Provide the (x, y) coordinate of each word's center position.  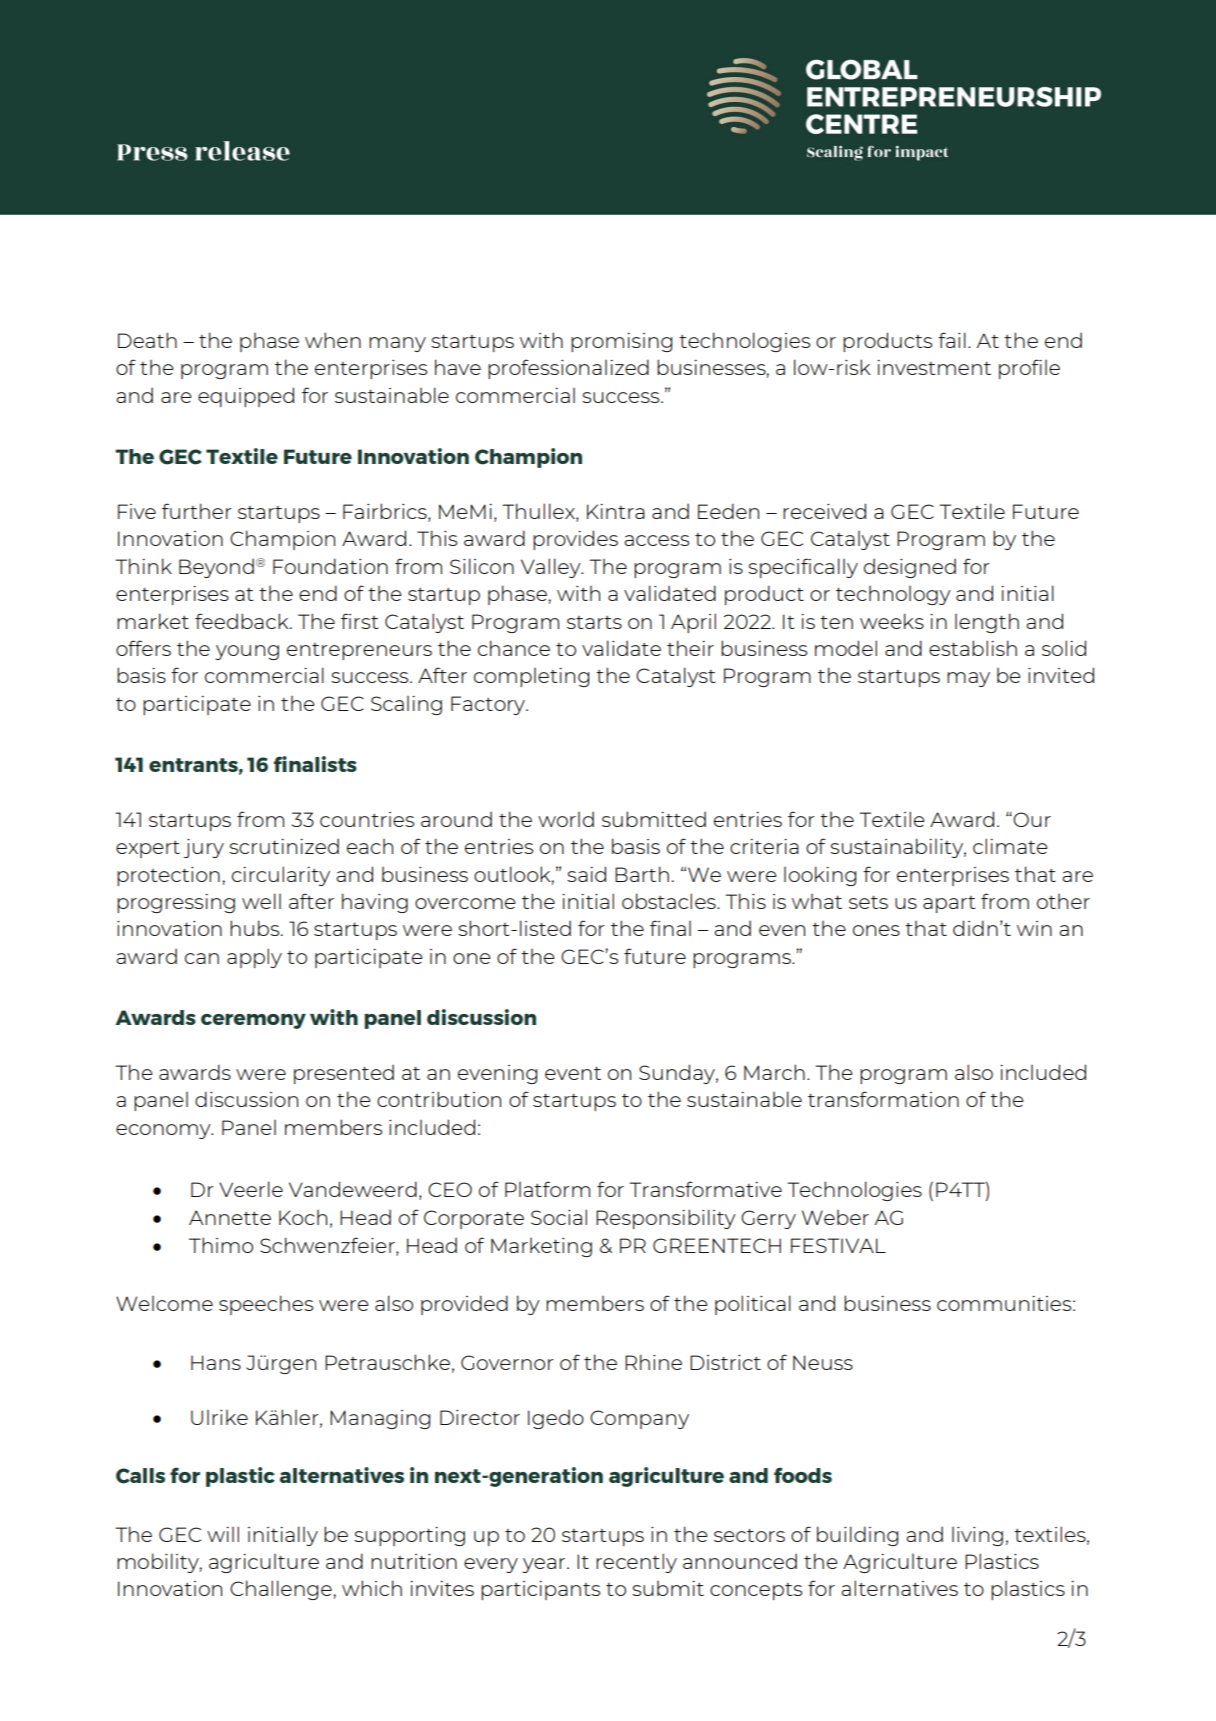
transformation (883, 1099)
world (566, 819)
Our (1031, 819)
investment (934, 367)
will (223, 1534)
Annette (230, 1217)
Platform (547, 1189)
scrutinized (284, 846)
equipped (246, 397)
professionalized (568, 369)
